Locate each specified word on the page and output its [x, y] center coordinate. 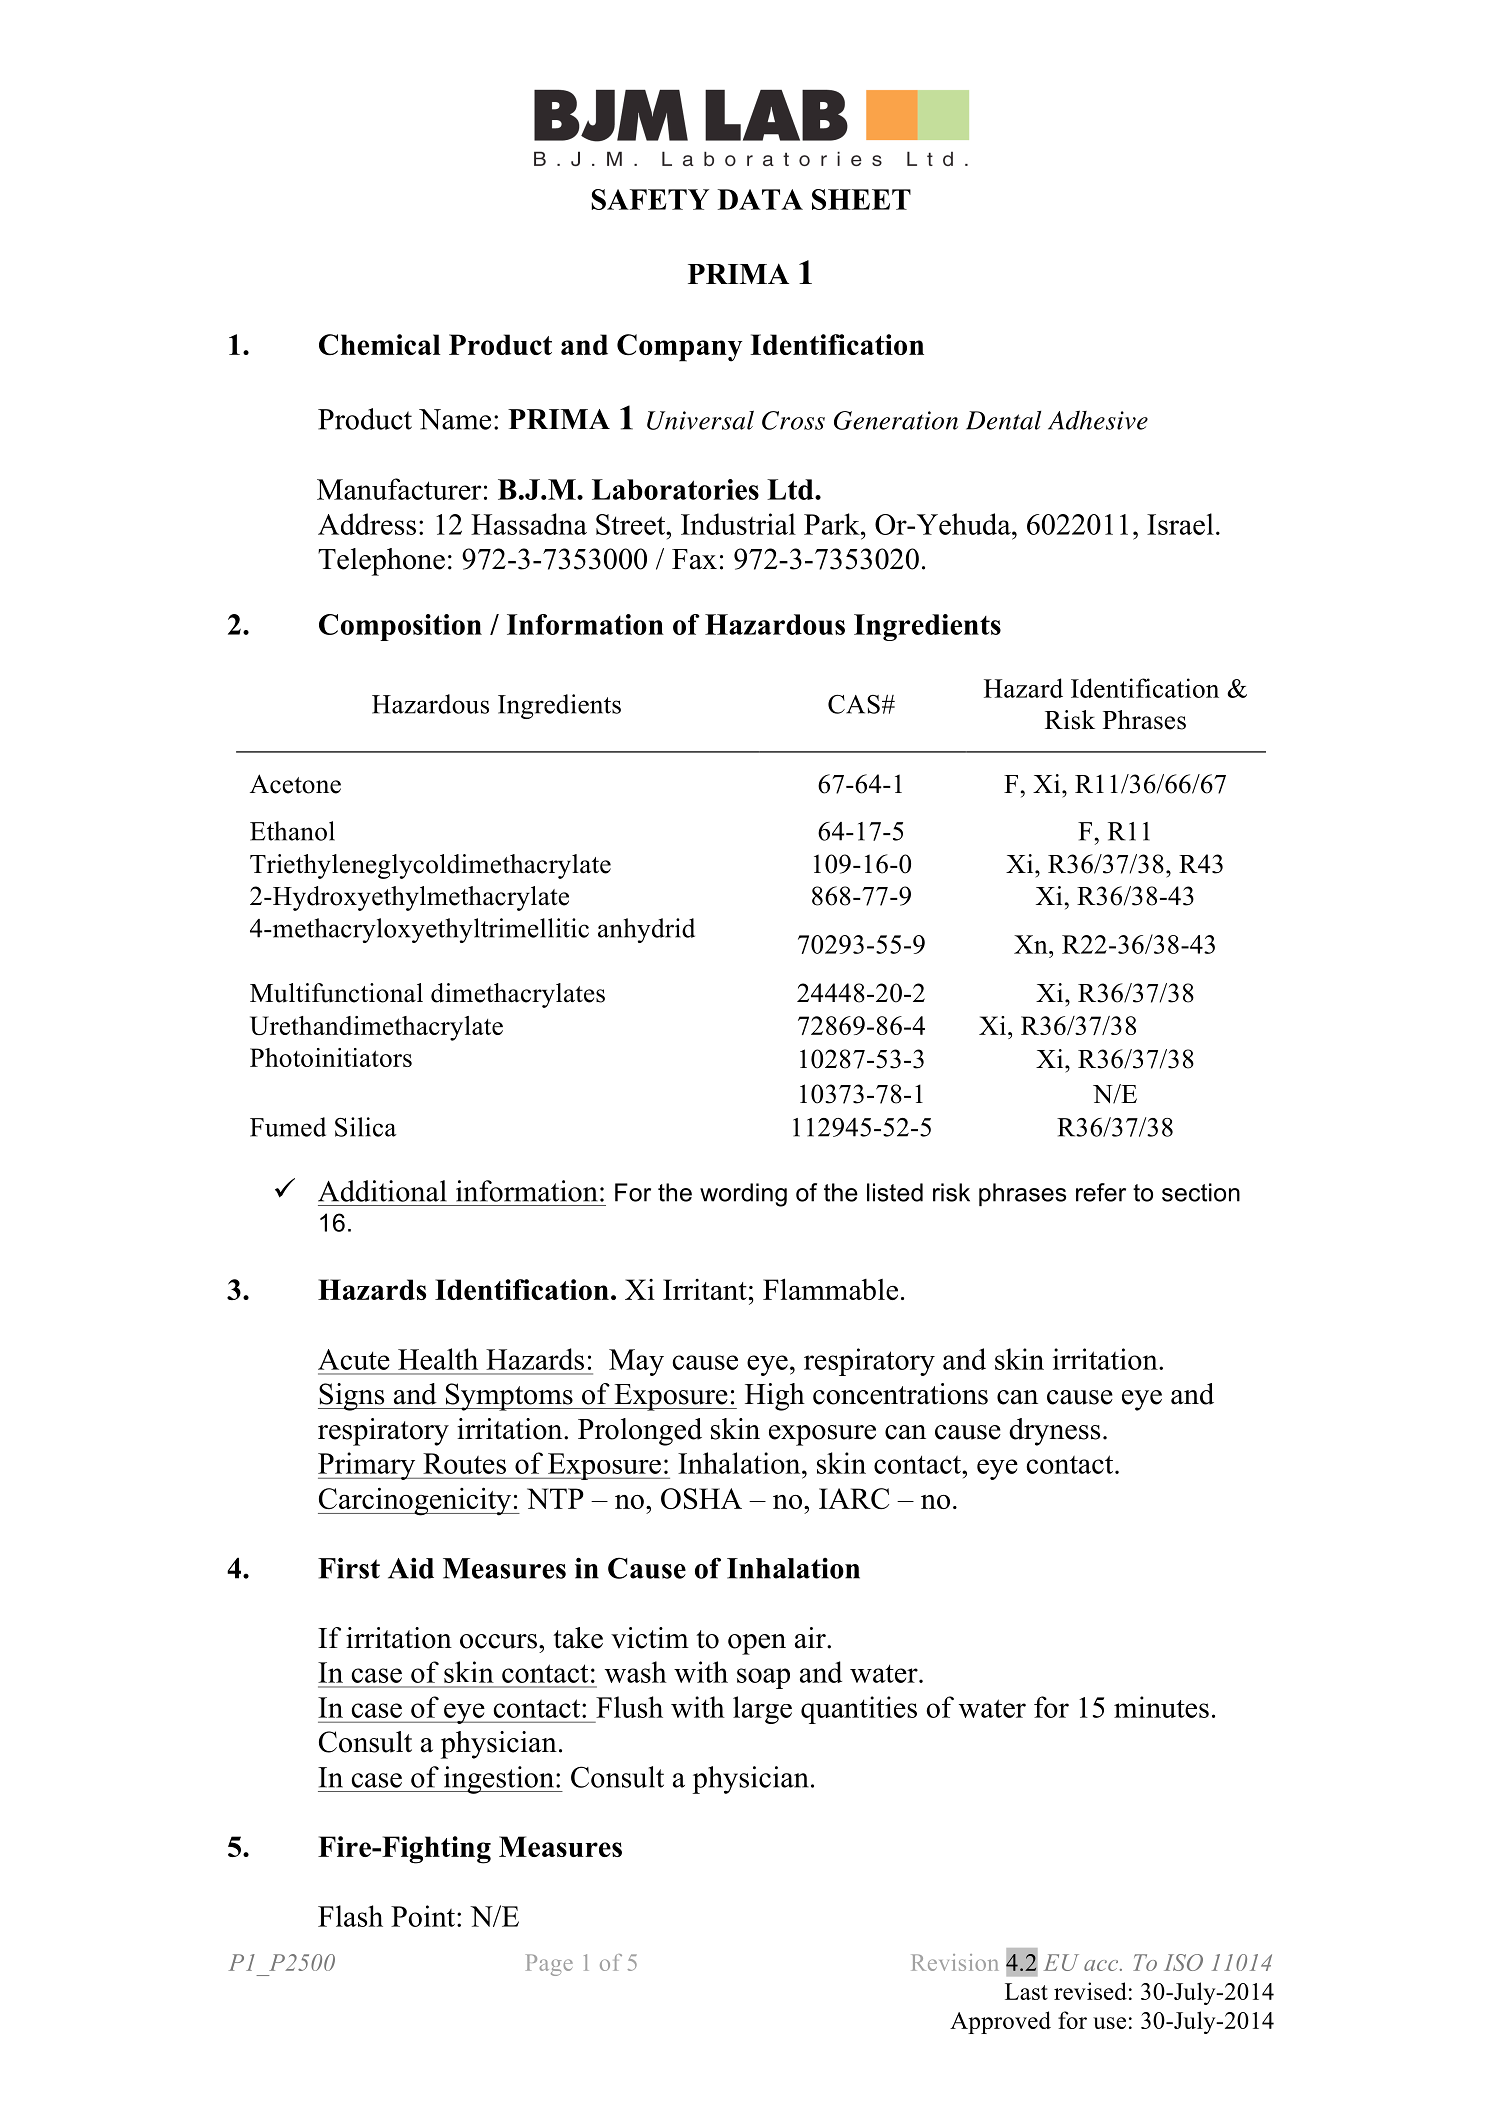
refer [1101, 1192]
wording [743, 1195]
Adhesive [1098, 420]
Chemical [380, 344]
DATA [760, 199]
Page [549, 1965]
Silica [366, 1127]
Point [423, 1916]
